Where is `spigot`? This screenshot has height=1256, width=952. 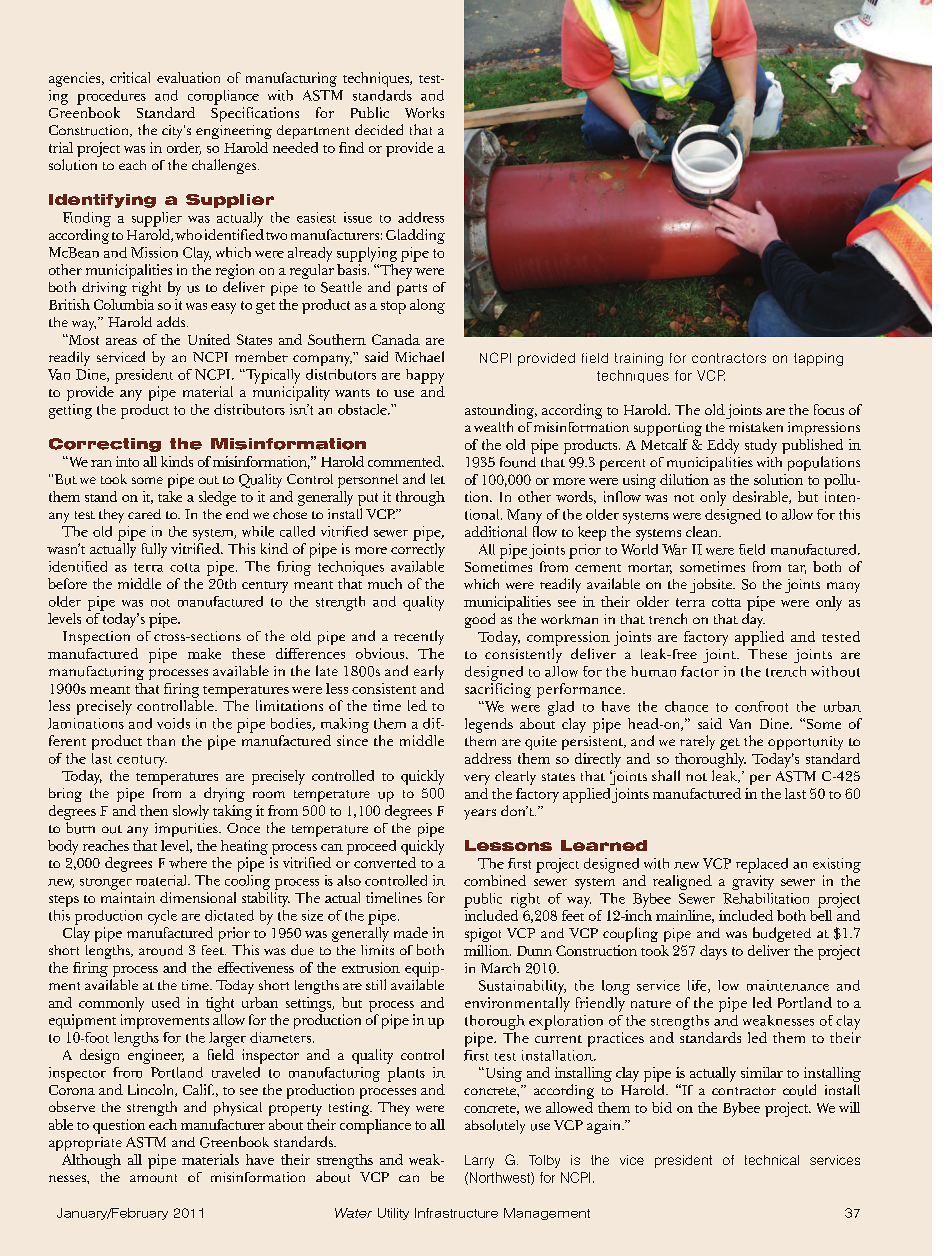
spigot is located at coordinates (483, 935).
